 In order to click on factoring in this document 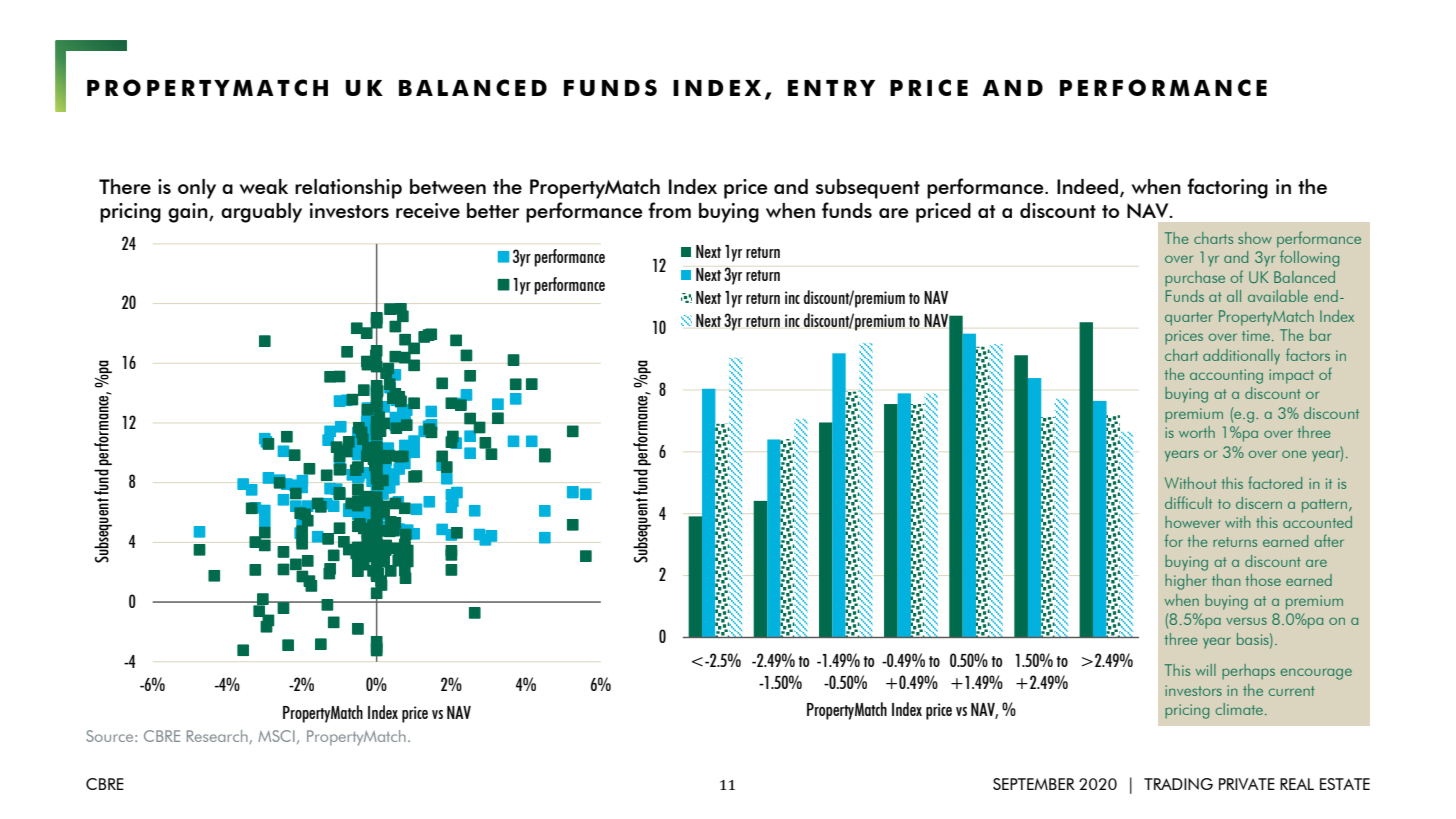, I will do `click(1227, 188)`.
